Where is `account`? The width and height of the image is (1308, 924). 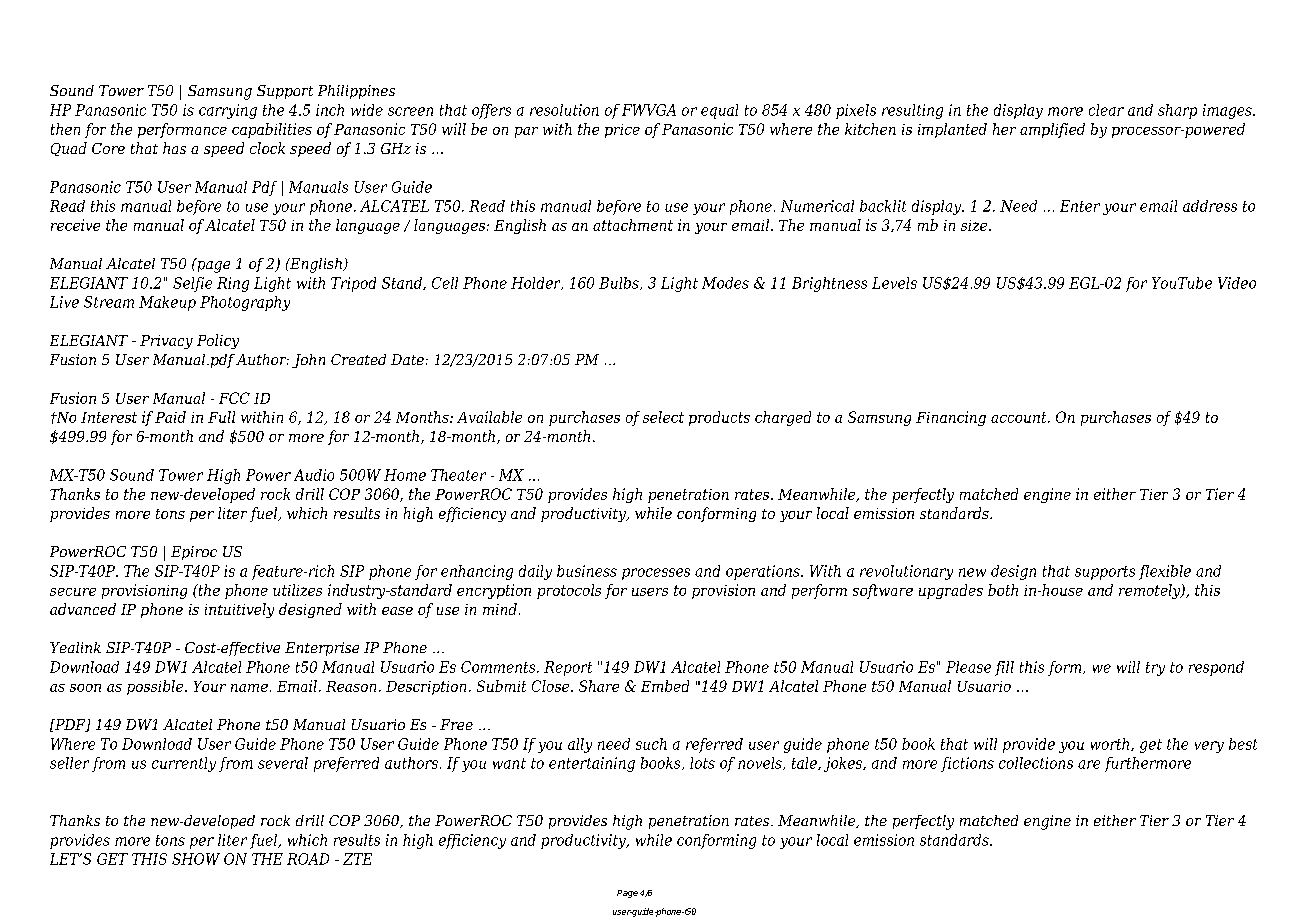 account is located at coordinates (1020, 417).
